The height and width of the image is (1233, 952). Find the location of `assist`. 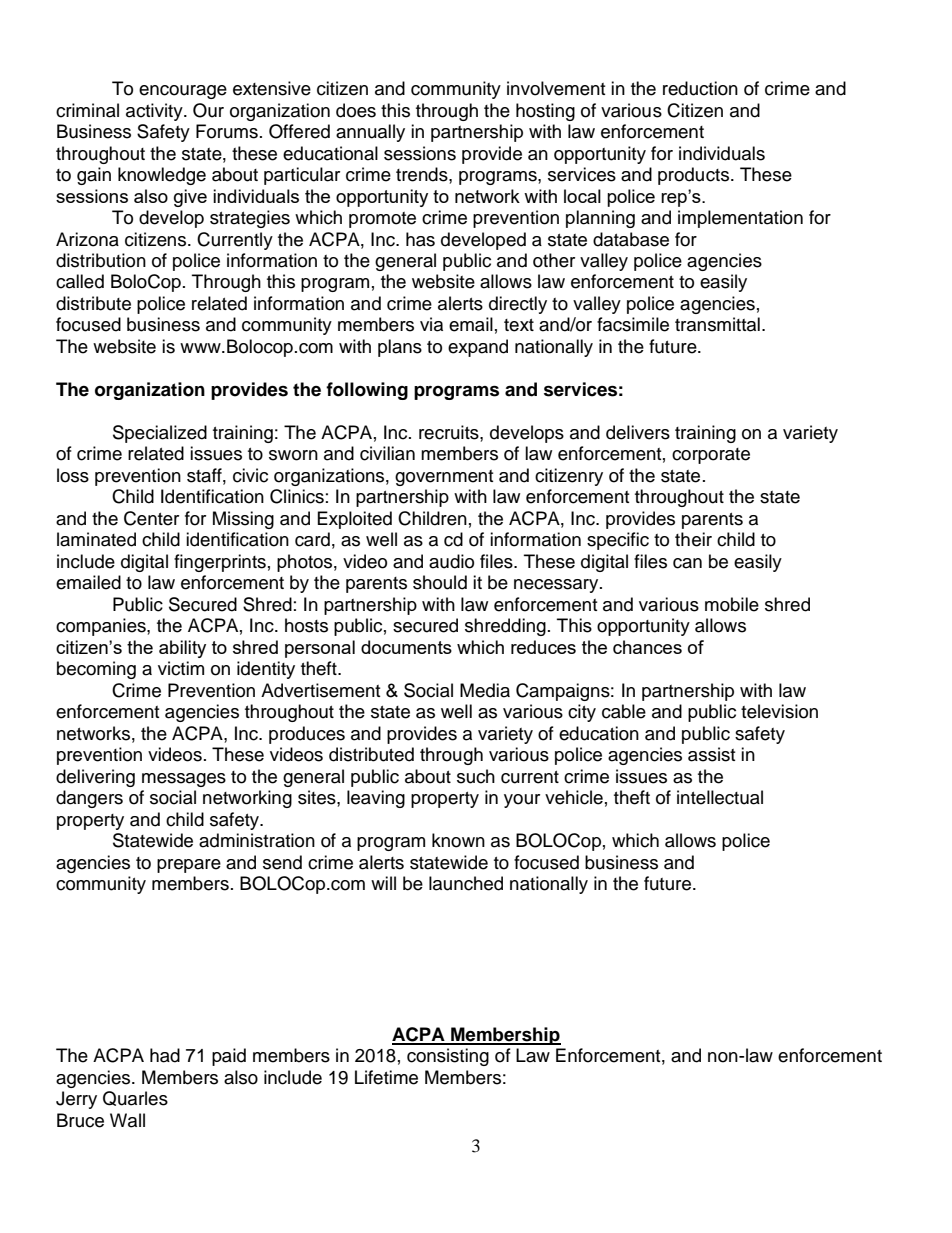

assist is located at coordinates (711, 754).
